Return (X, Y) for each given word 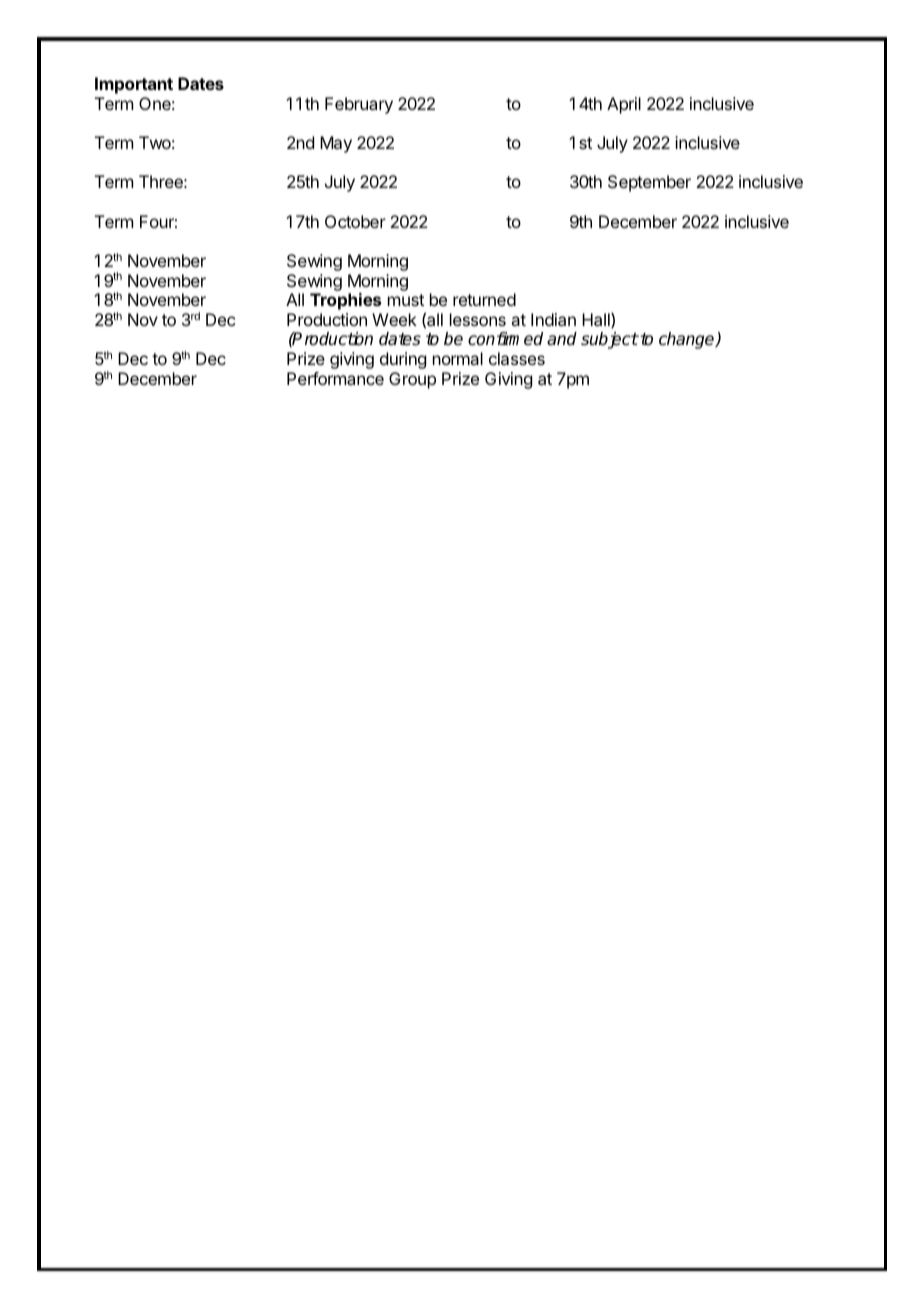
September (649, 183)
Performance (335, 378)
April (624, 105)
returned (484, 299)
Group (412, 380)
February (359, 105)
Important (134, 85)
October (355, 221)
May (336, 144)
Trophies (345, 301)
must (406, 300)
